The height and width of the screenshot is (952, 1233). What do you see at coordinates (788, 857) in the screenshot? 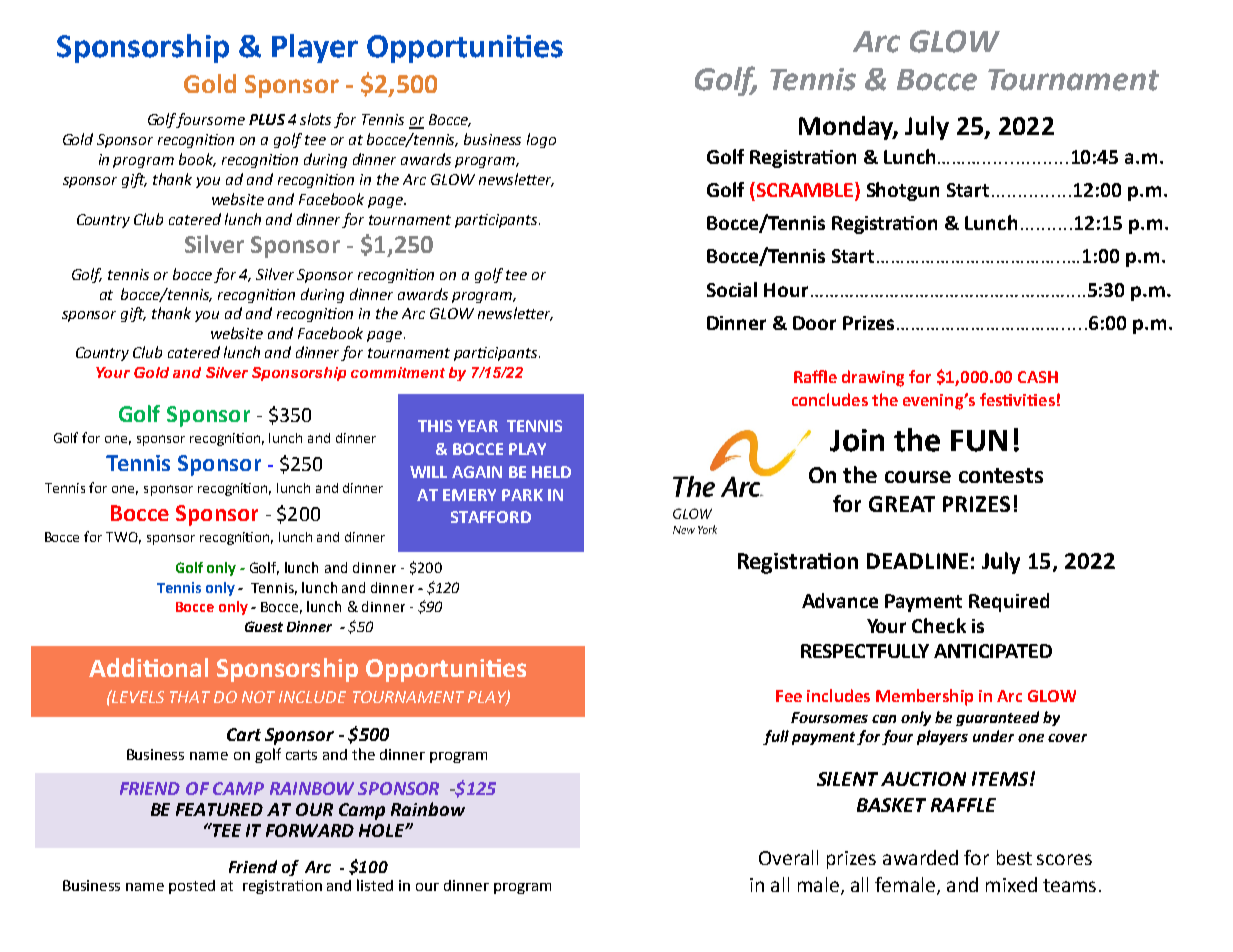
I see `Overall` at bounding box center [788, 857].
